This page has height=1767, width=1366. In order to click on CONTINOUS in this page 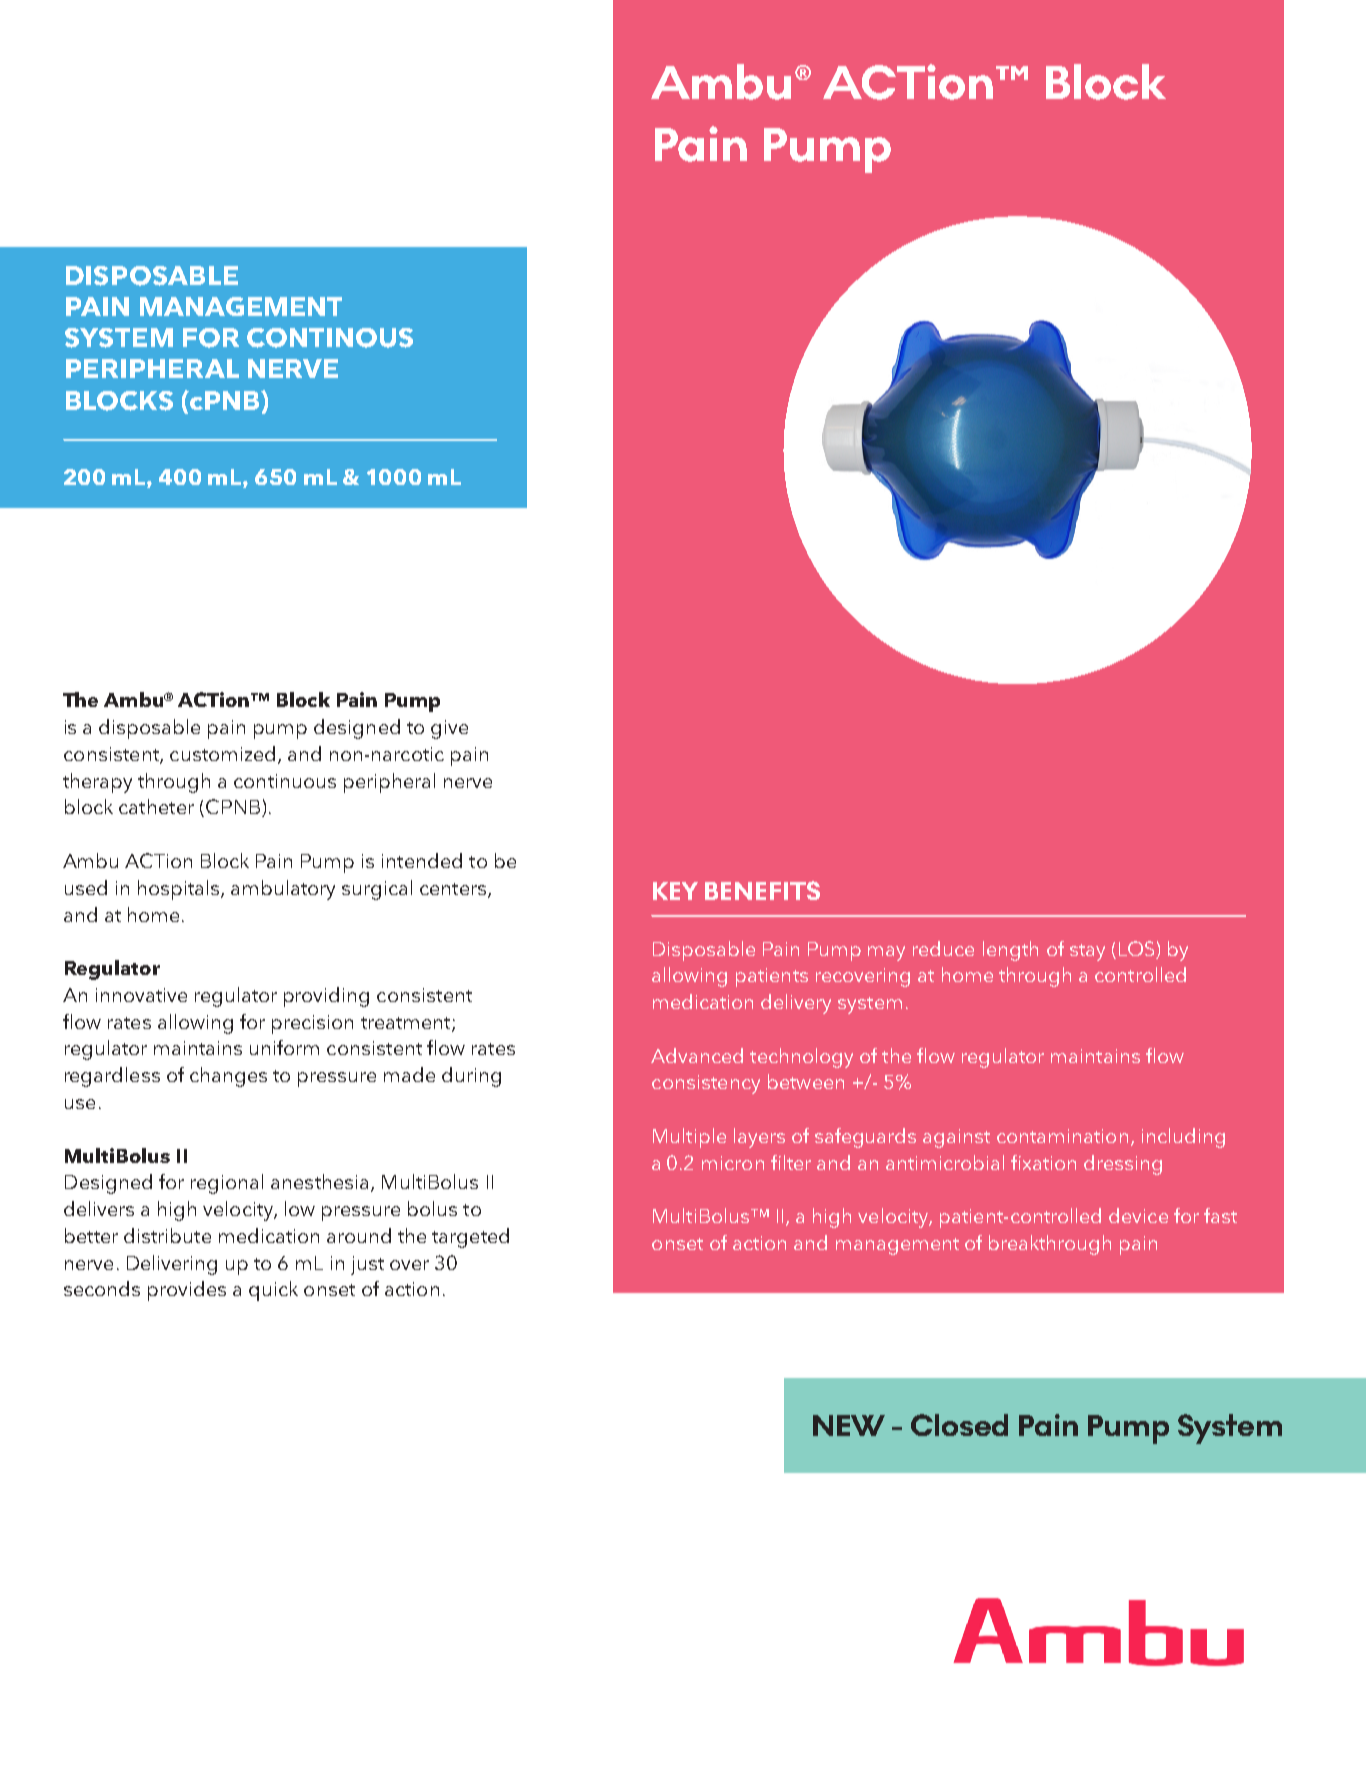, I will do `click(330, 338)`.
